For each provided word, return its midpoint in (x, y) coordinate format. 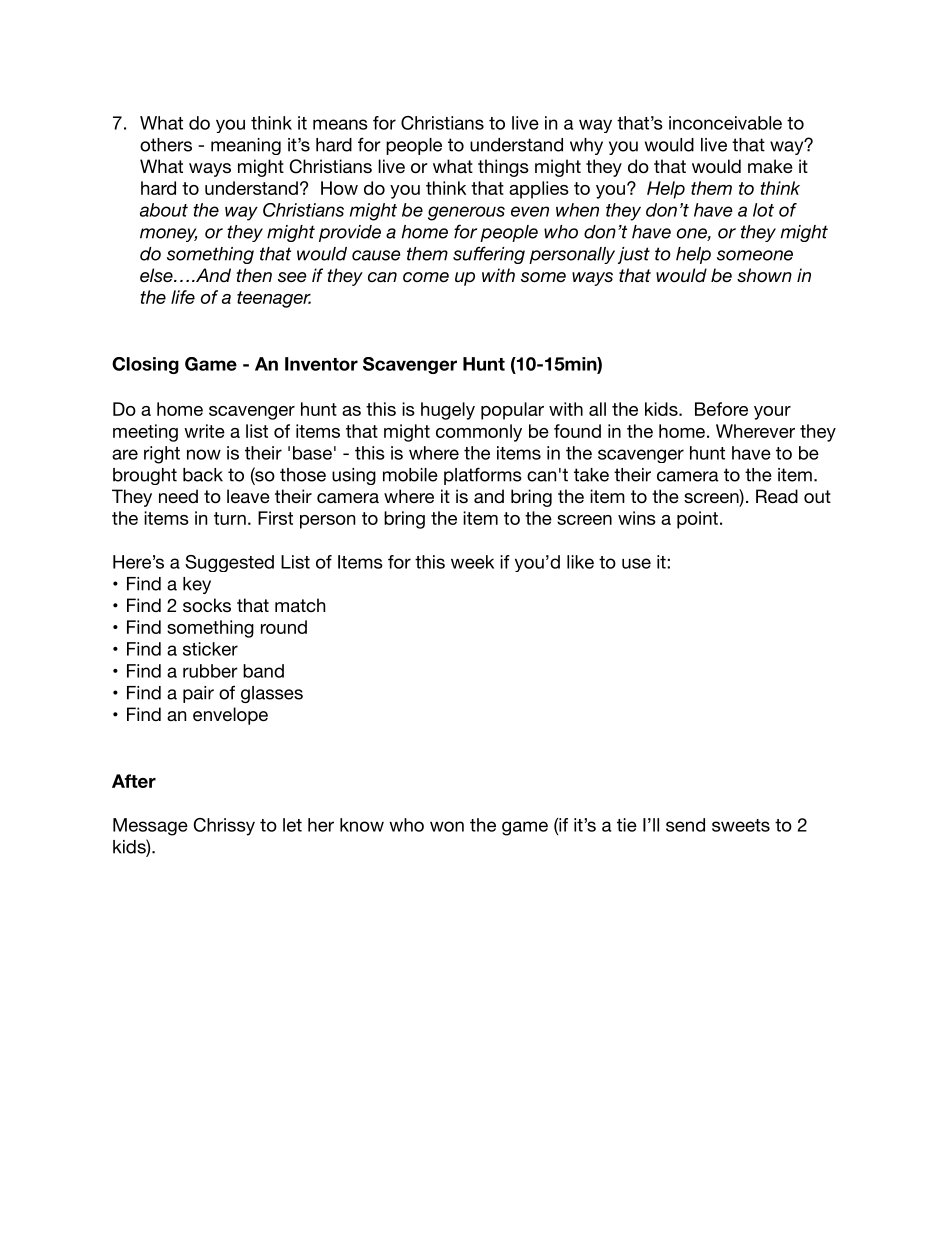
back (203, 475)
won (447, 826)
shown (764, 275)
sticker (210, 649)
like (580, 562)
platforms (483, 476)
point (697, 520)
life (183, 297)
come (426, 277)
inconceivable (725, 123)
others (166, 145)
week (472, 562)
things (503, 168)
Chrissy (224, 827)
